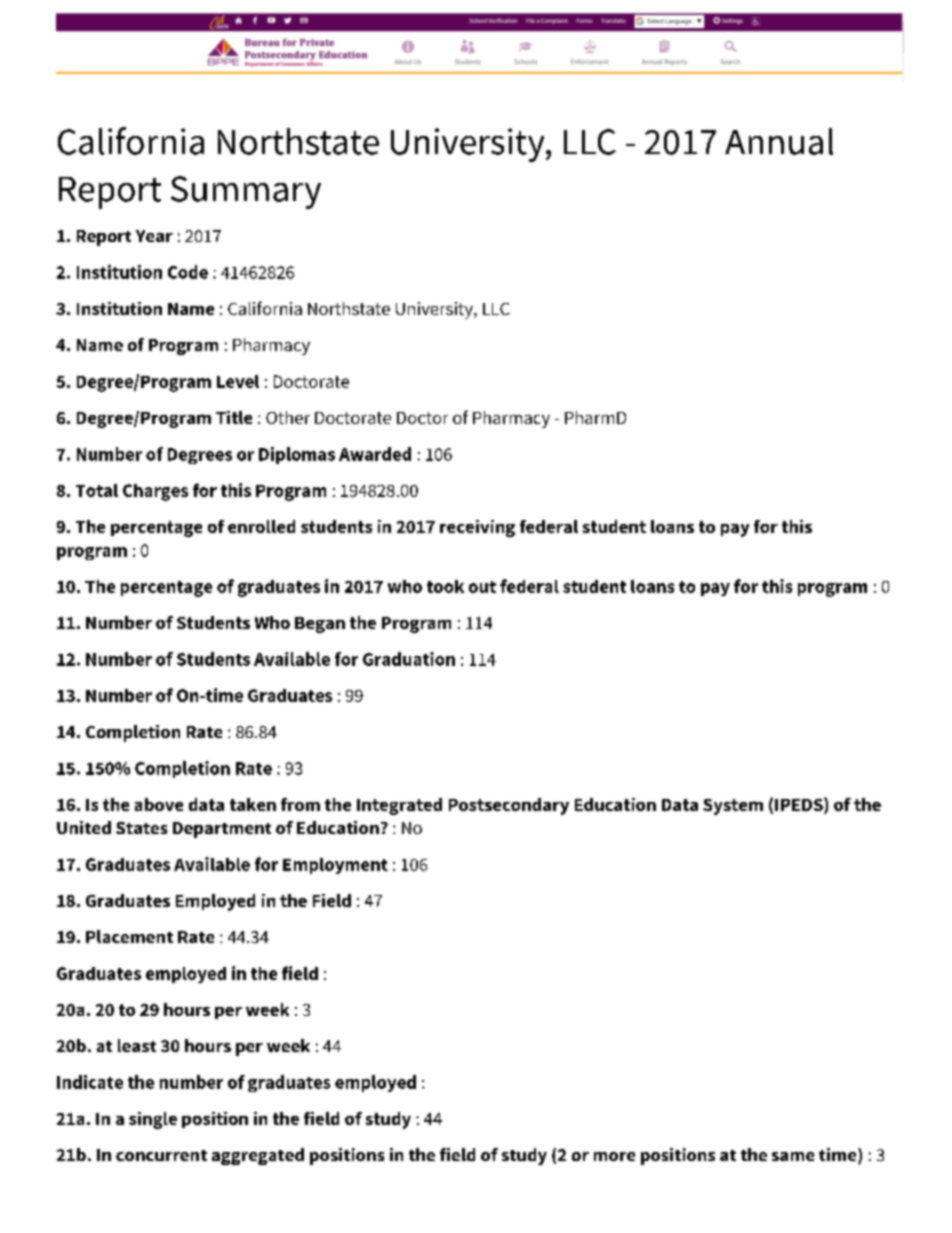 The height and width of the image is (1233, 952). Describe the element at coordinates (614, 1156) in the image. I see `more` at that location.
